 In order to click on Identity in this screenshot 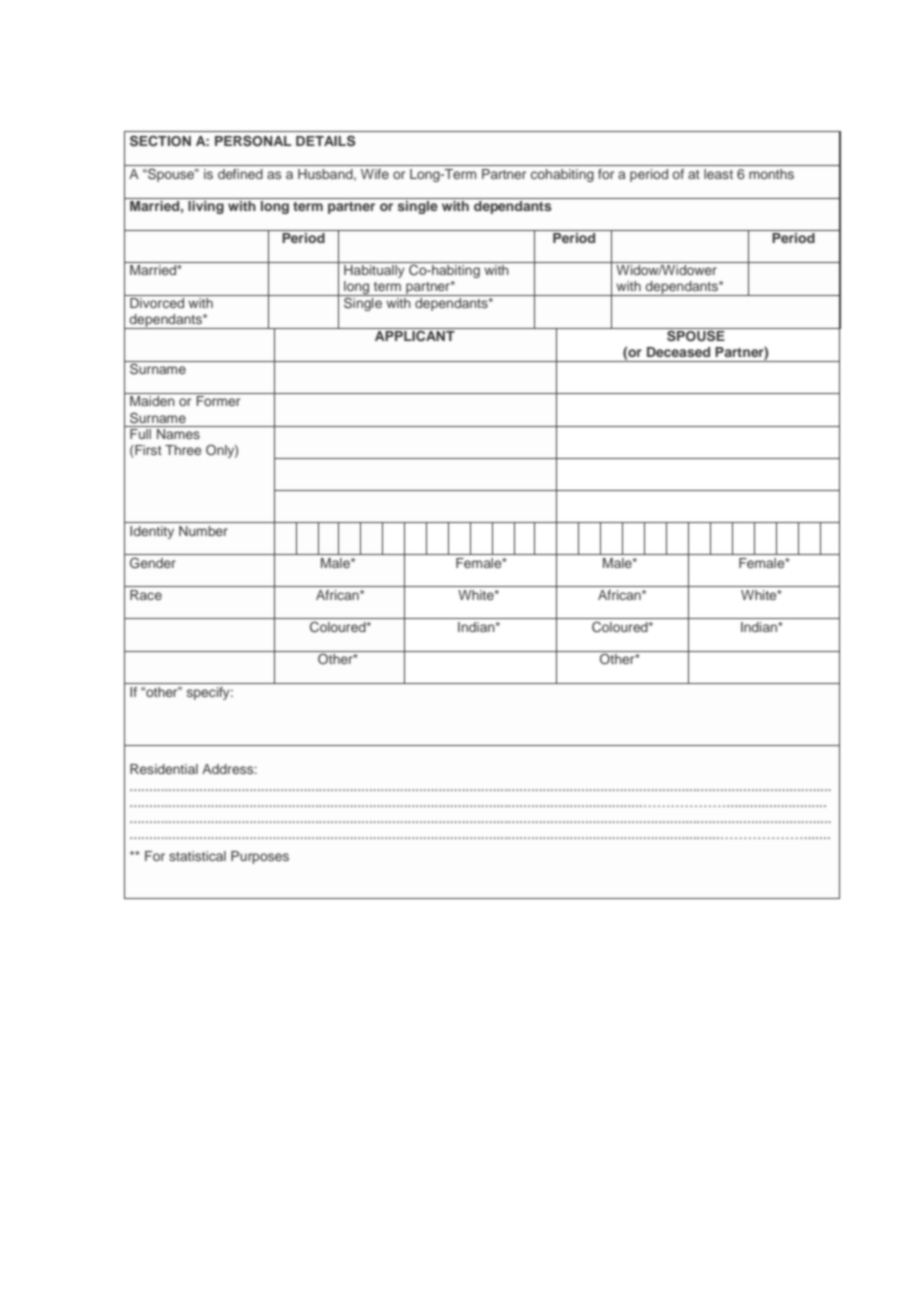, I will do `click(152, 532)`.
